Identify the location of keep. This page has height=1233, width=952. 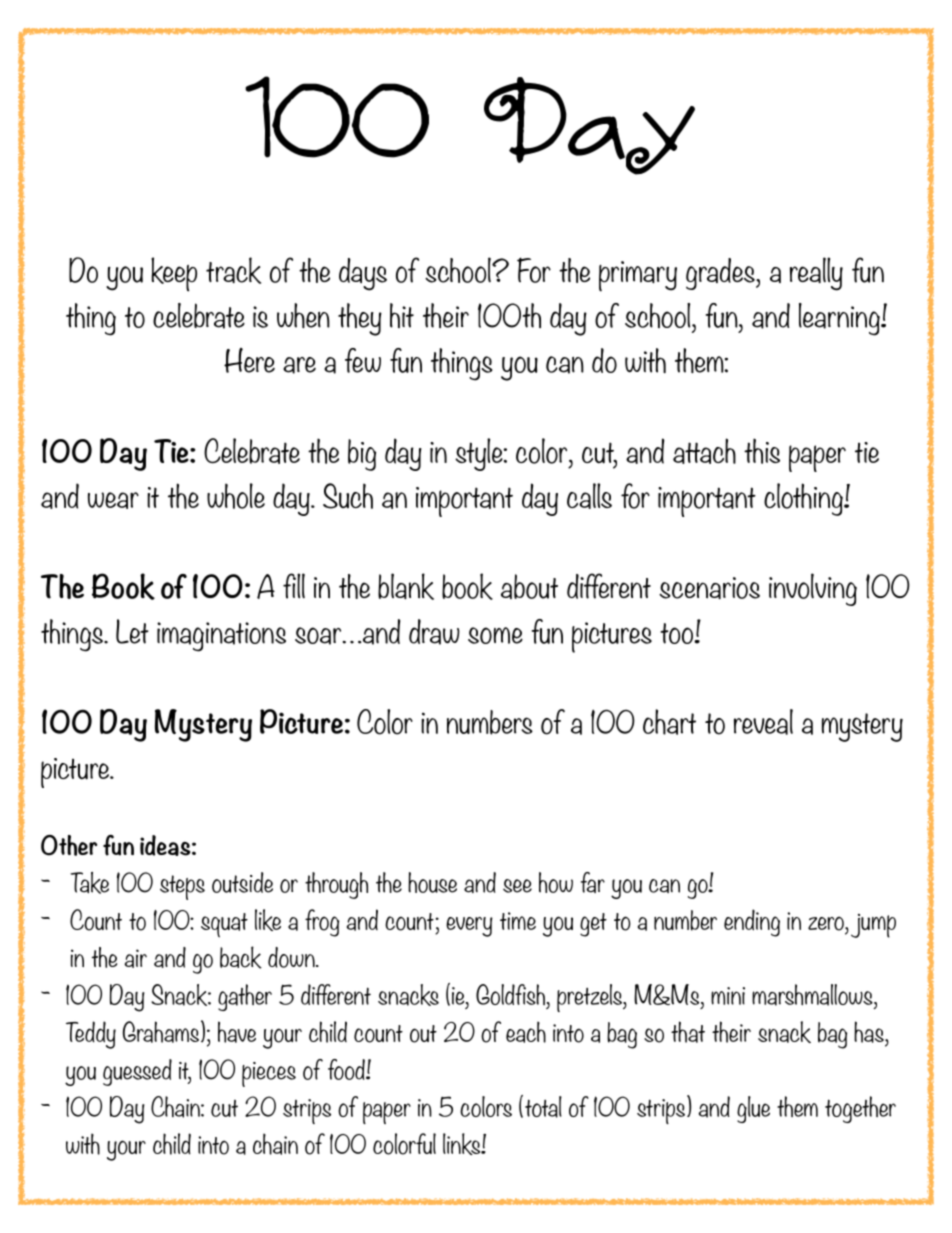
(174, 274).
